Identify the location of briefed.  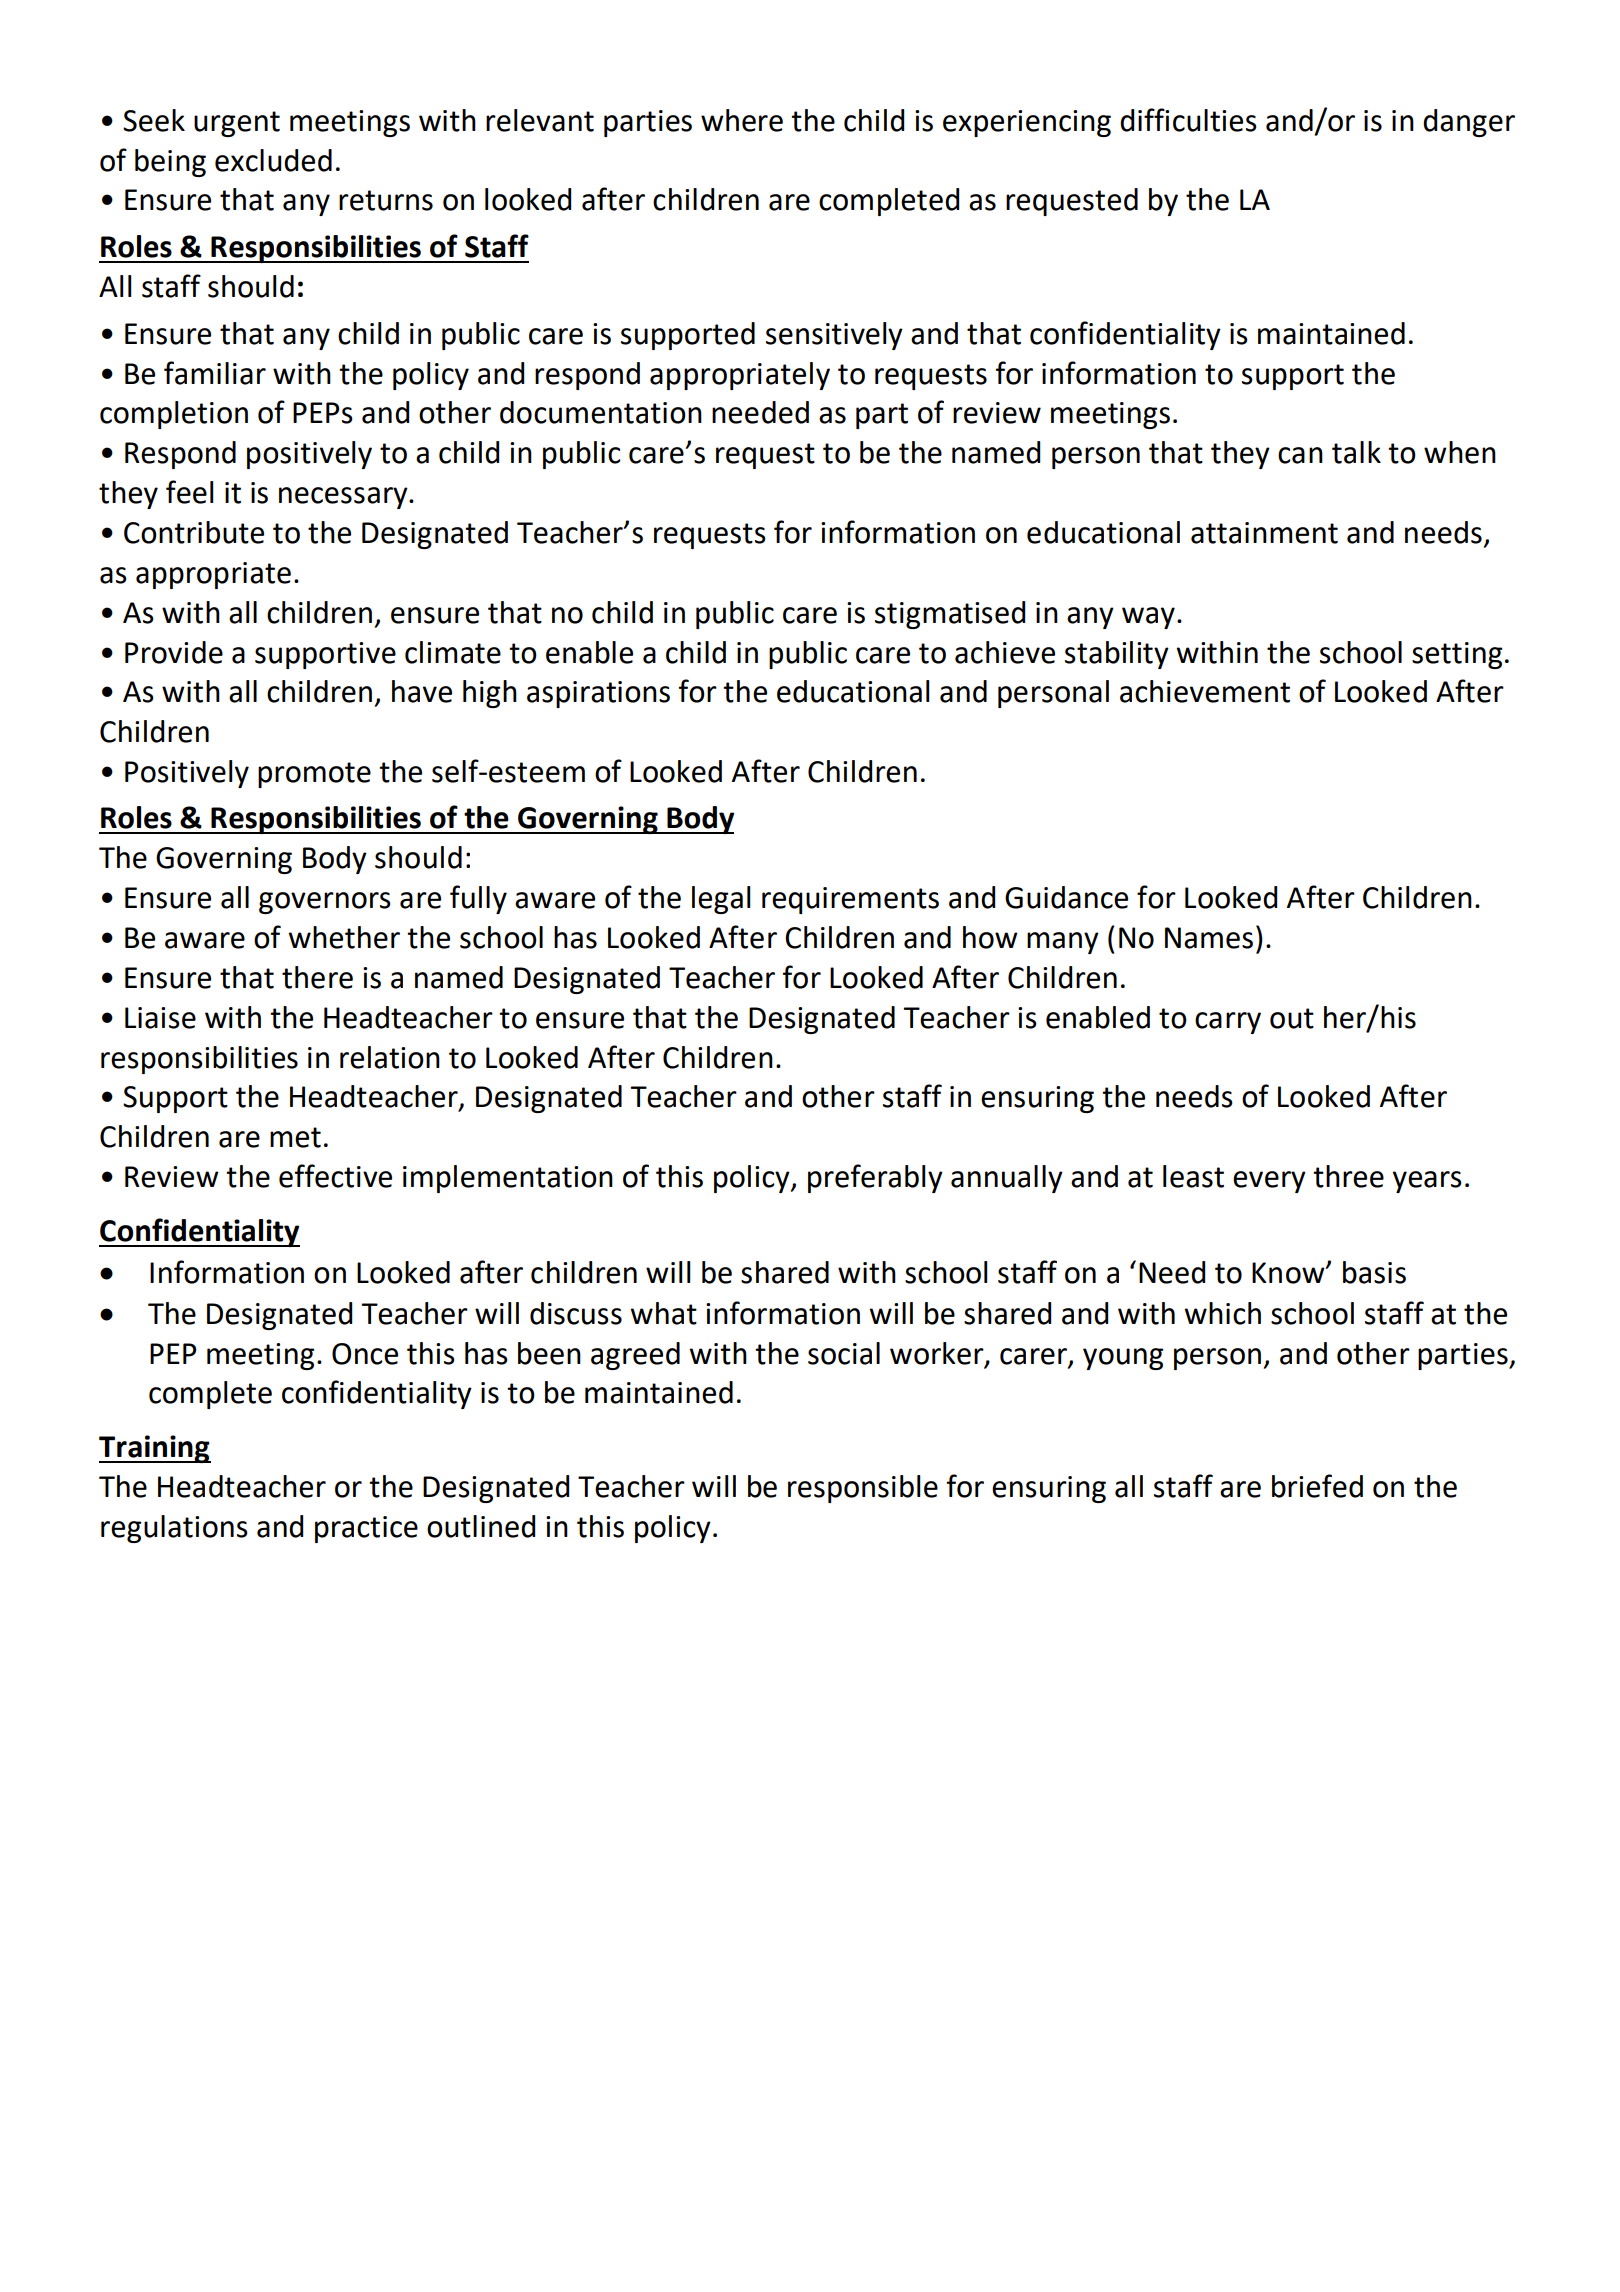
(1317, 1486).
